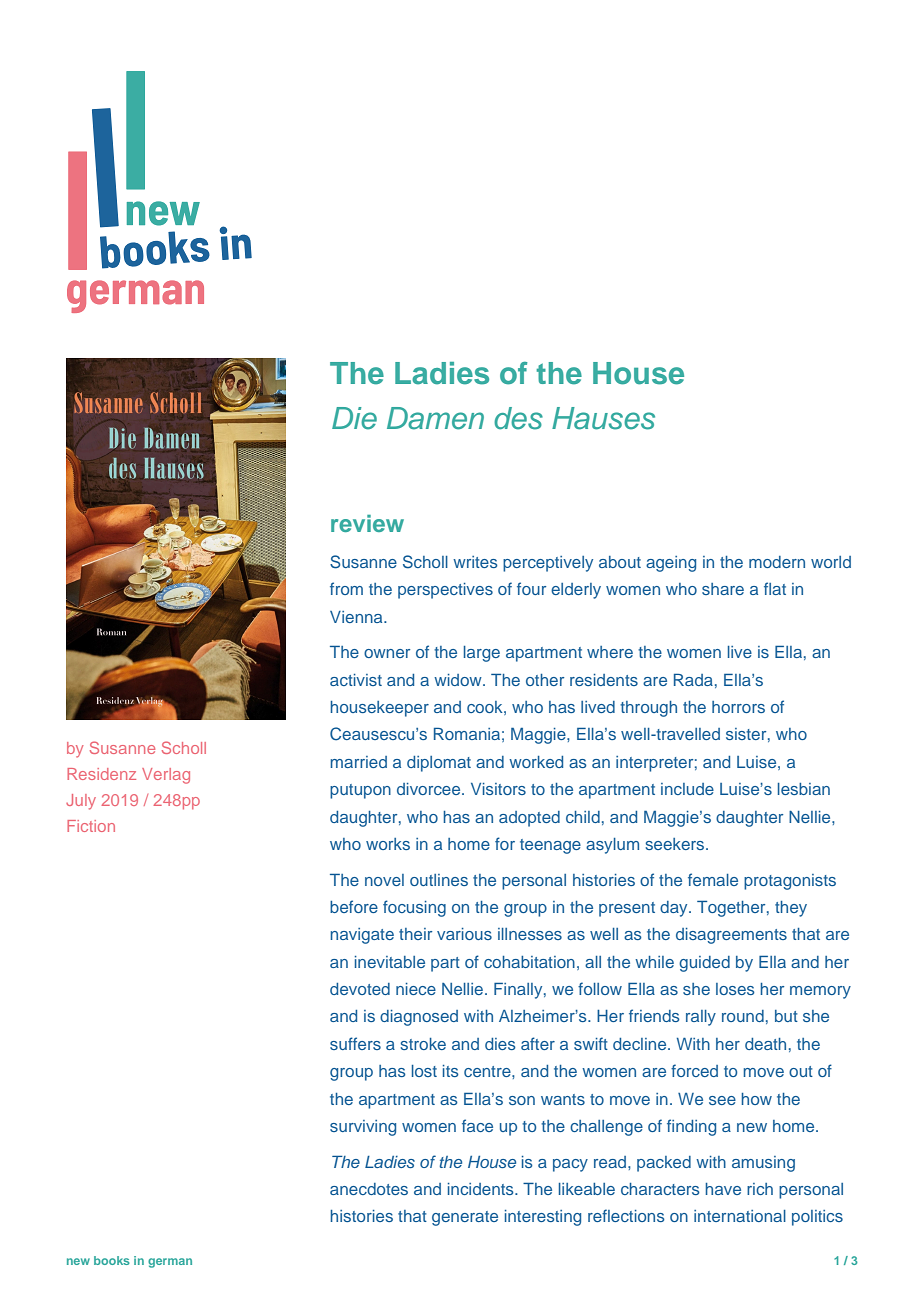 The width and height of the screenshot is (924, 1308). What do you see at coordinates (170, 1263) in the screenshot?
I see `german` at bounding box center [170, 1263].
